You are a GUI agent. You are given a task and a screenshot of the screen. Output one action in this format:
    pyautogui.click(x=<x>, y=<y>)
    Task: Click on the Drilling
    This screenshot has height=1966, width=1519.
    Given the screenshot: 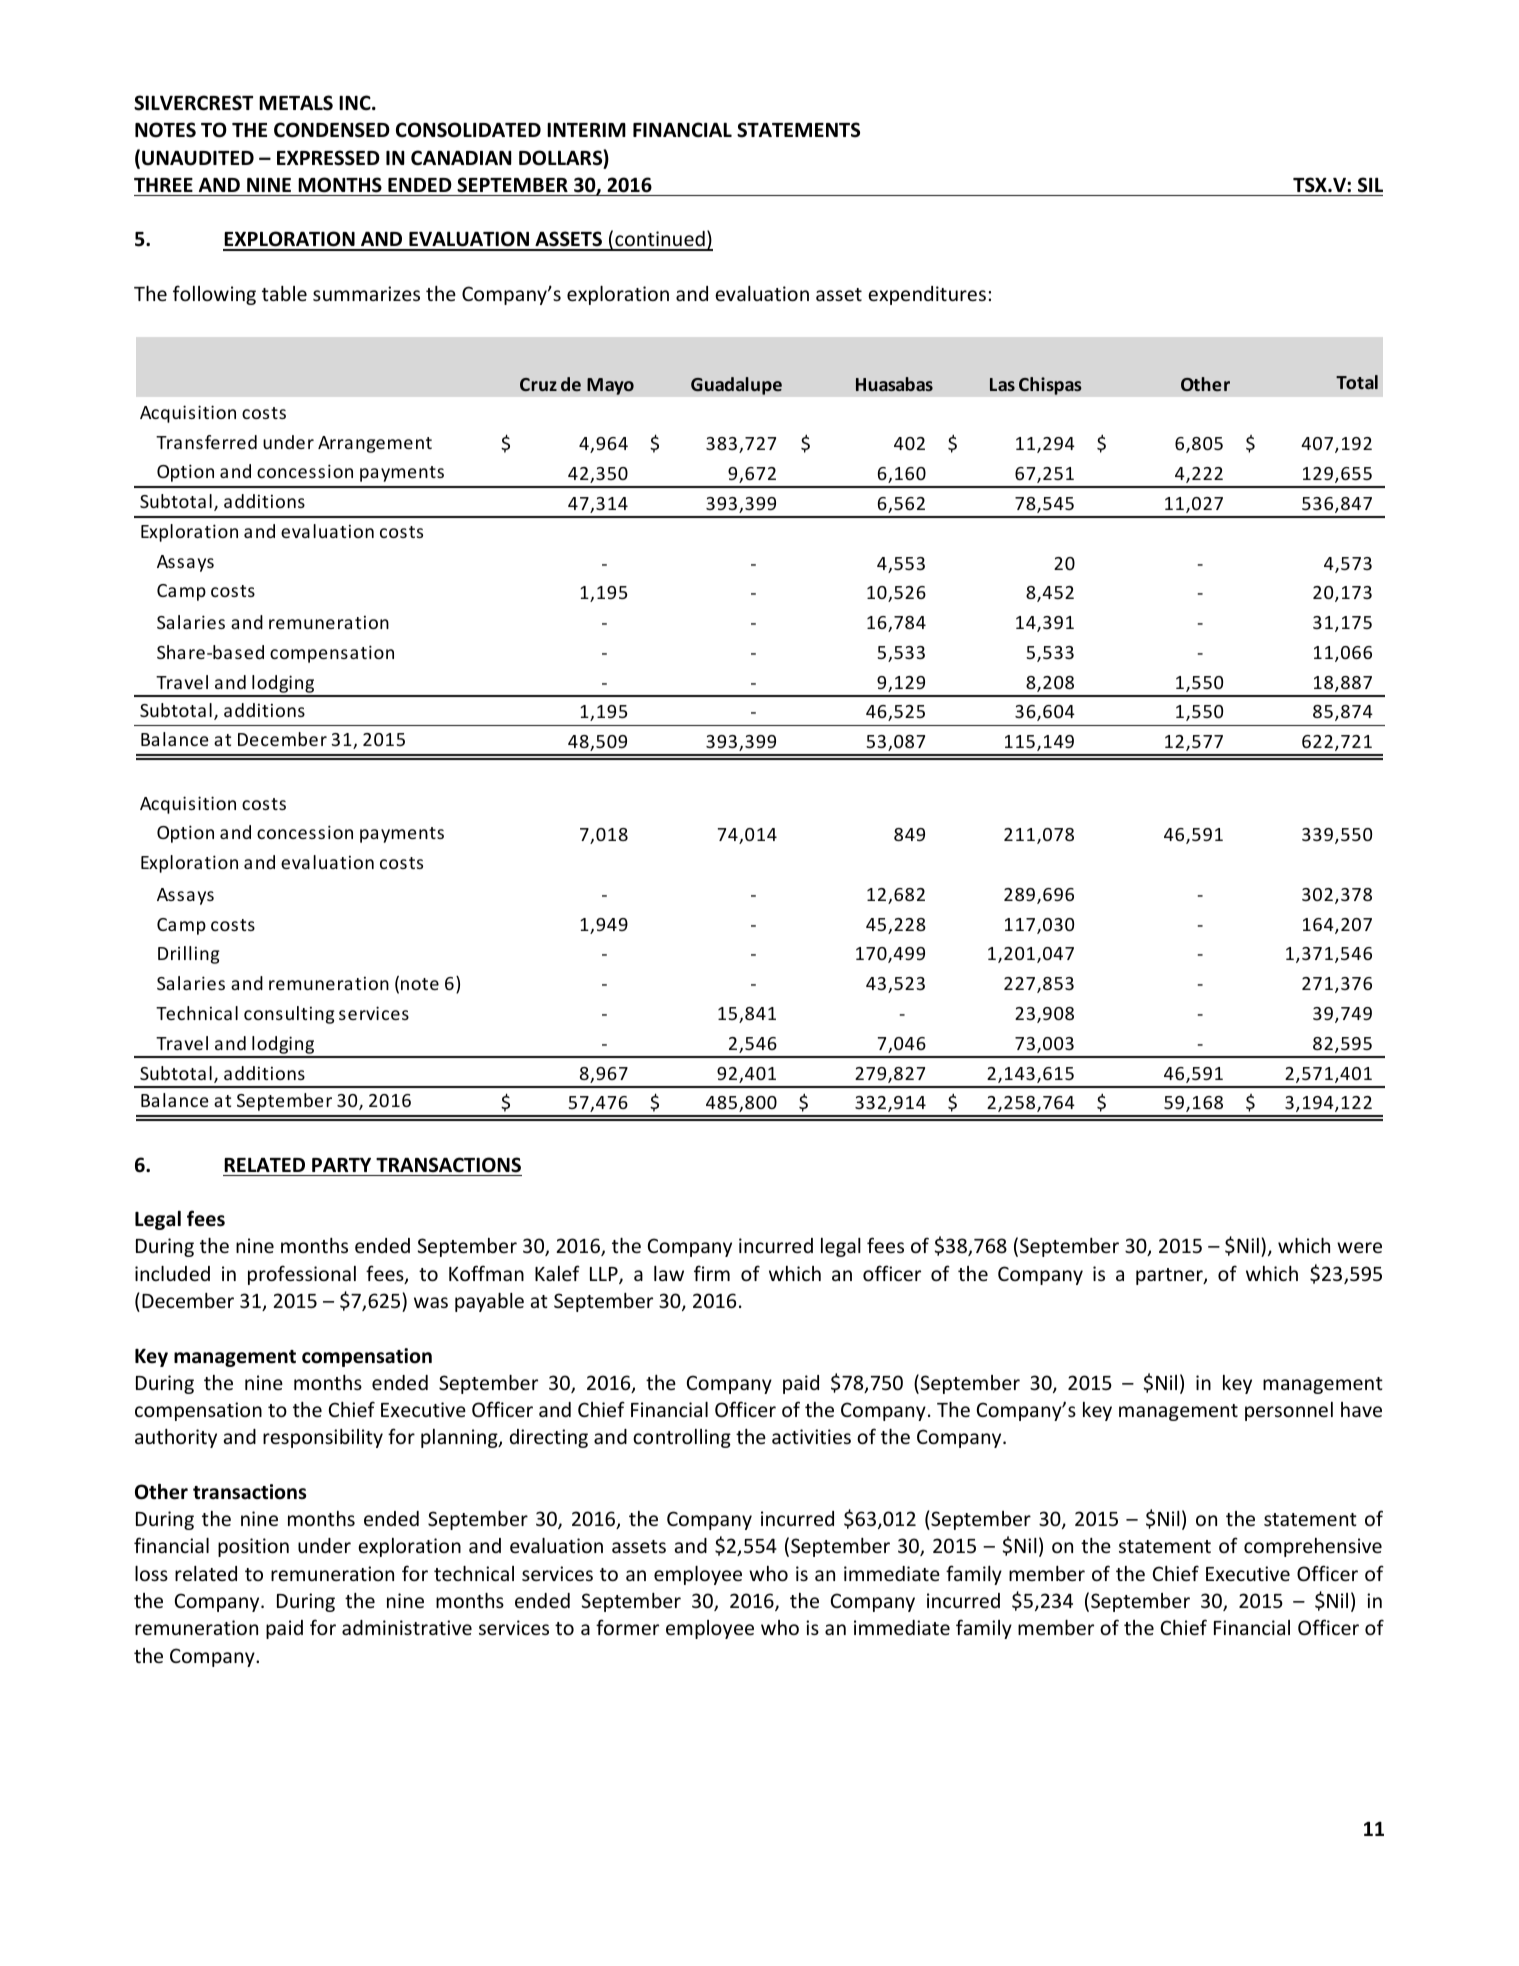 What is the action you would take?
    pyautogui.click(x=189, y=955)
